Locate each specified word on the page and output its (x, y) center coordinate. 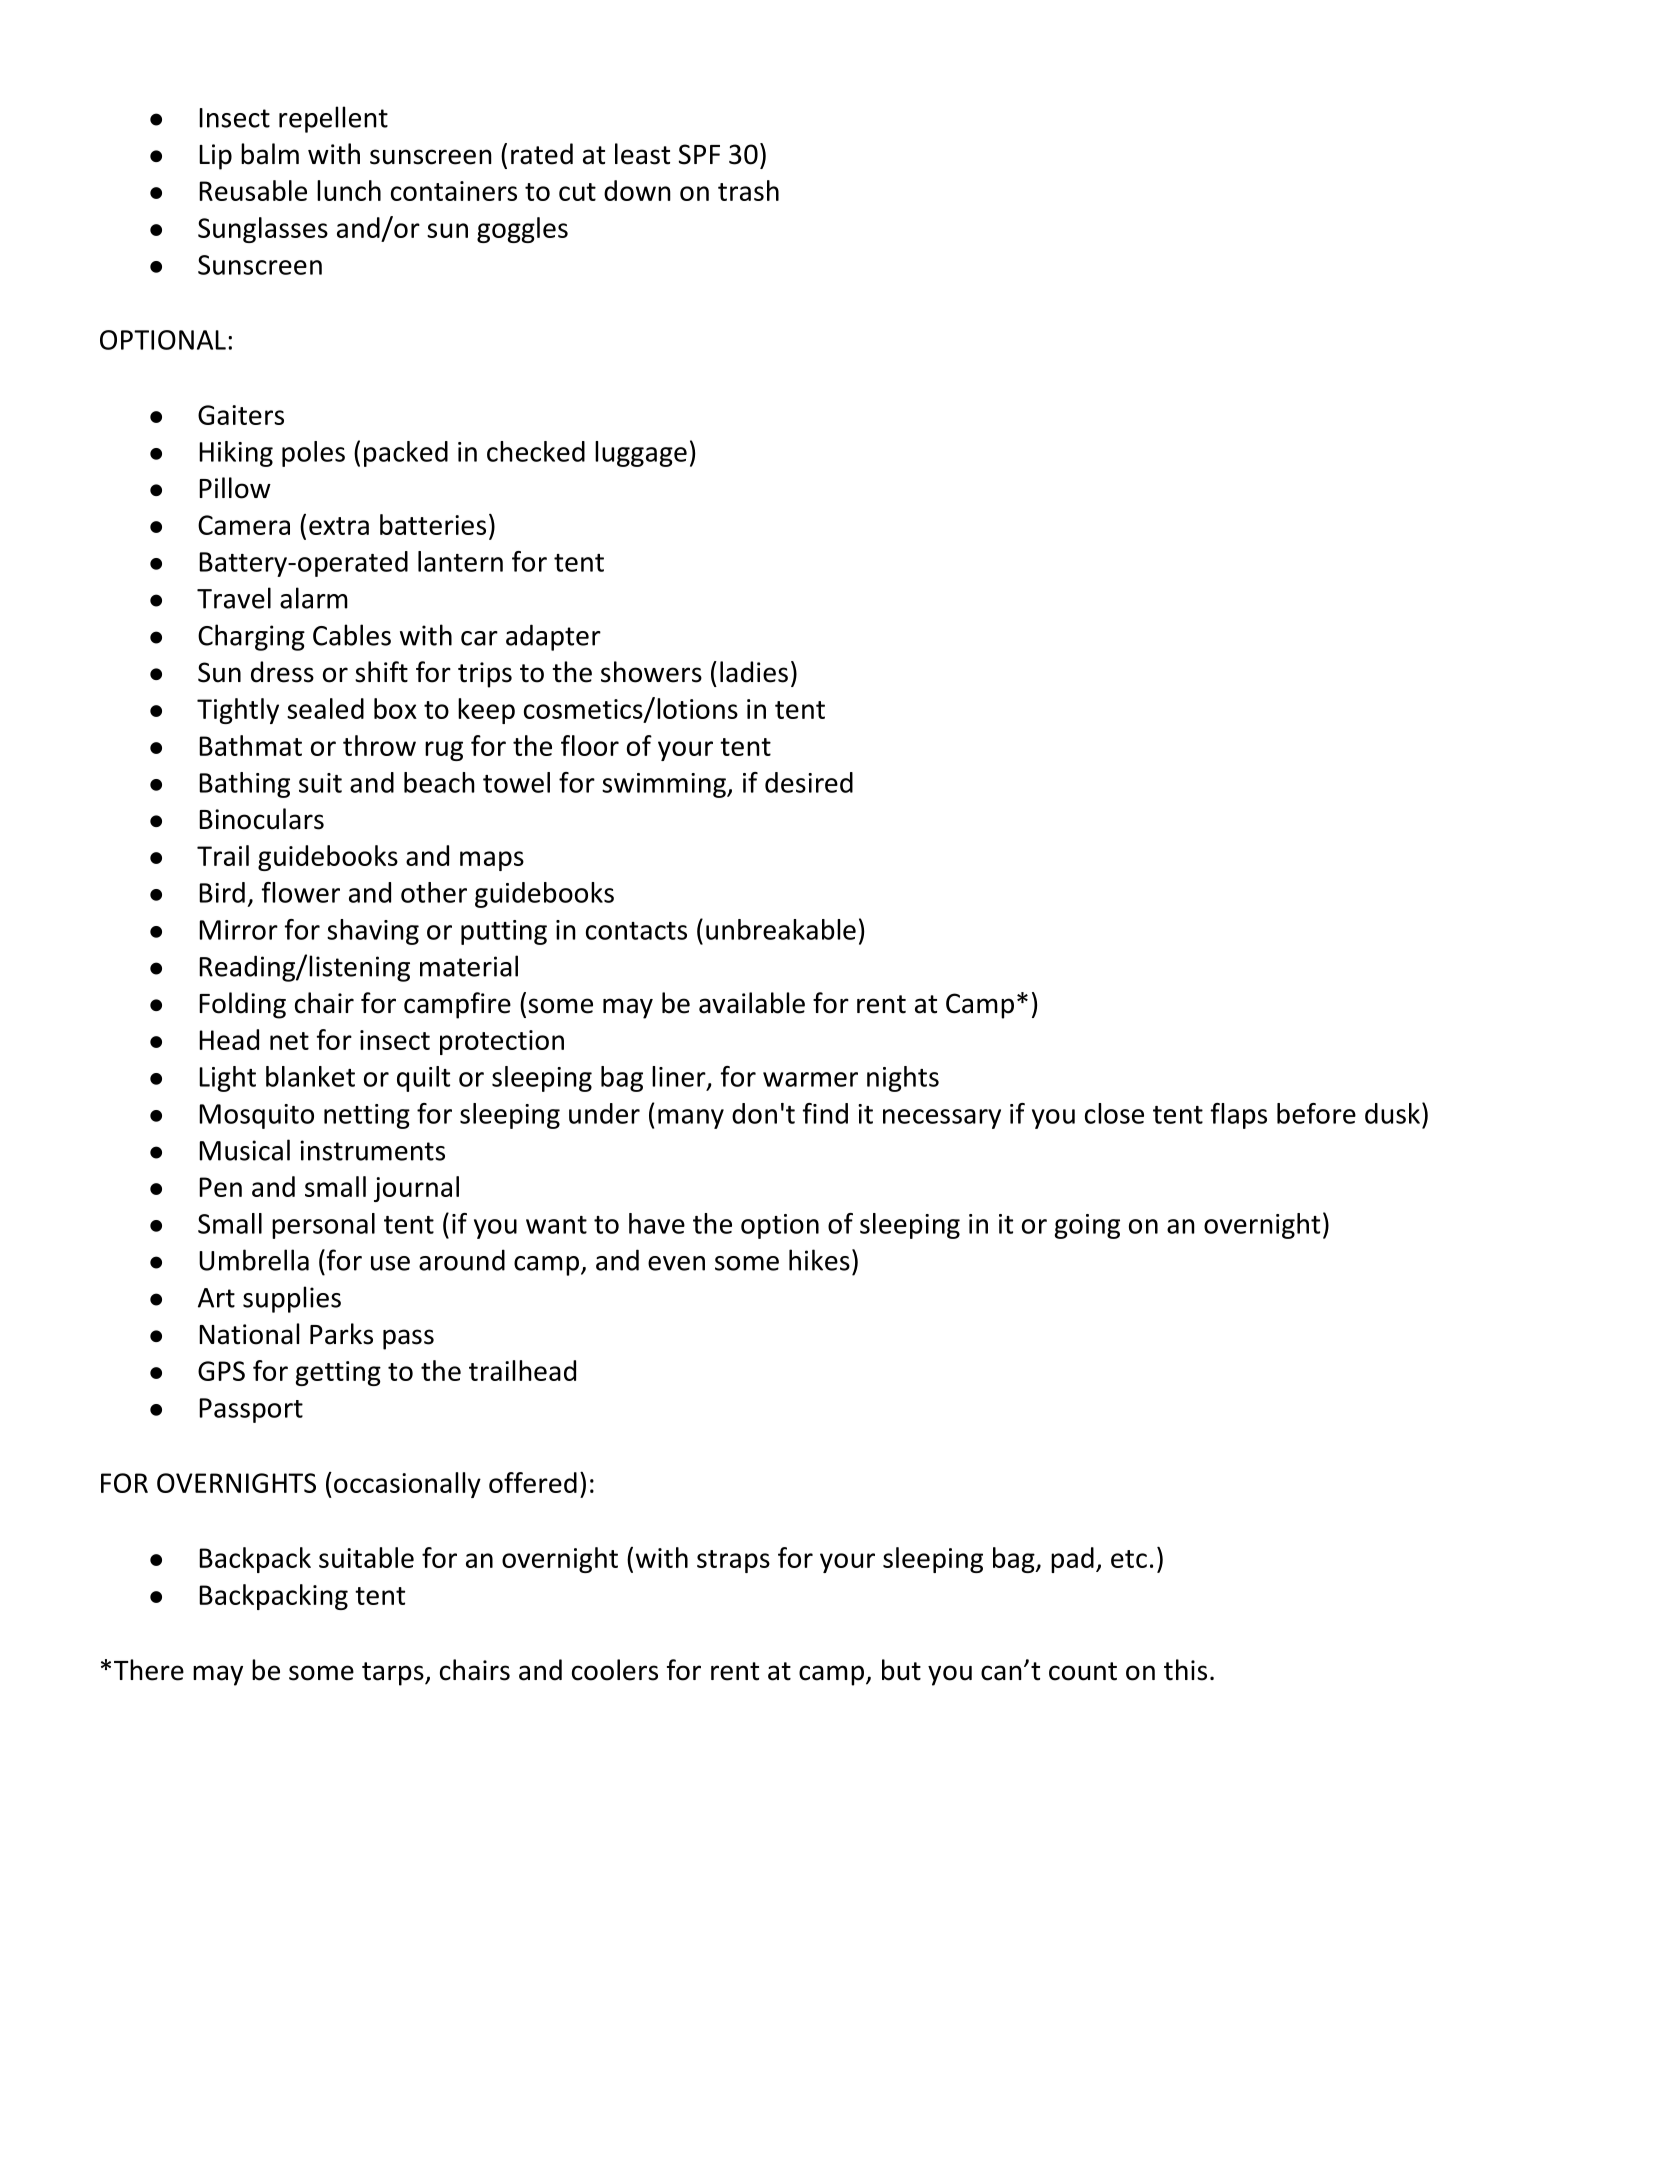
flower (301, 892)
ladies (754, 672)
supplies (292, 1299)
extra (339, 526)
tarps (394, 1674)
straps (733, 1561)
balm (270, 154)
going (1087, 1226)
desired (809, 782)
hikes (819, 1260)
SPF (699, 154)
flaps (1239, 1116)
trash (748, 190)
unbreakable (781, 929)
